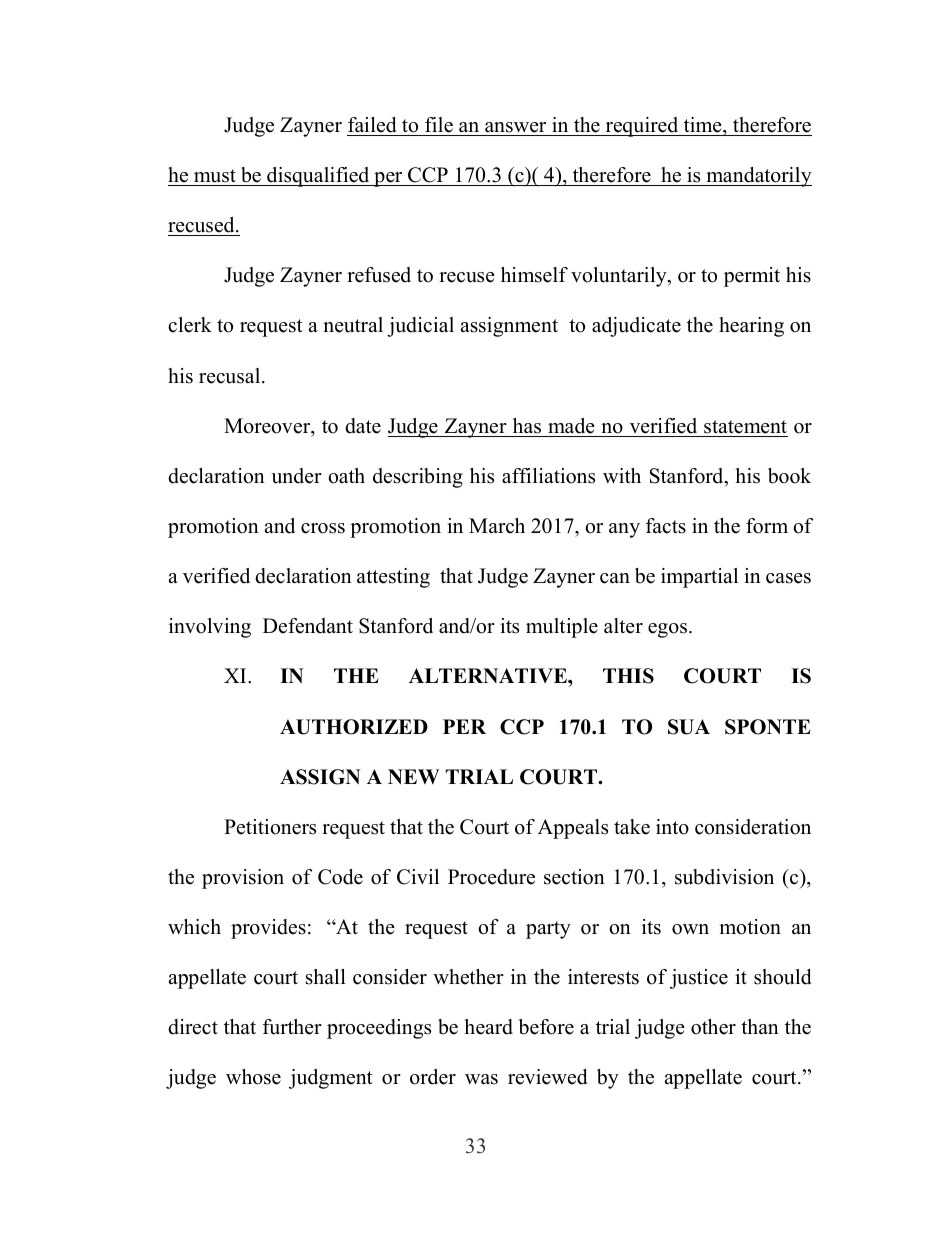  Describe the element at coordinates (527, 426) in the screenshot. I see `has` at that location.
